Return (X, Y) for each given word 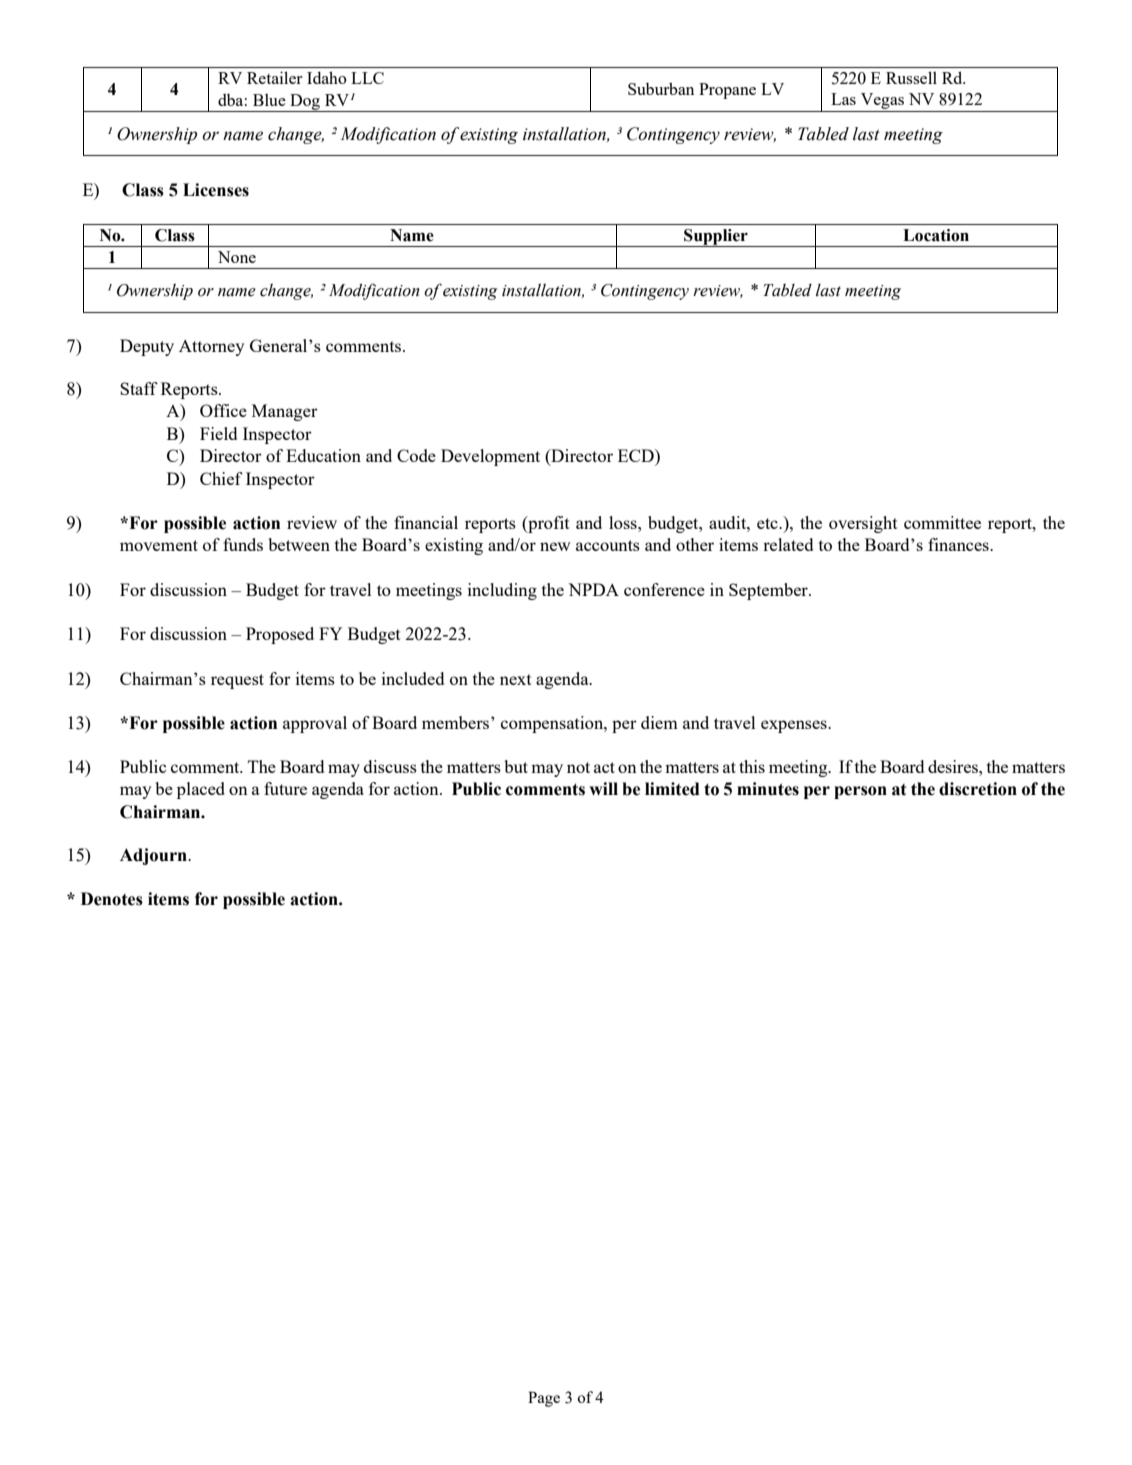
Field (218, 433)
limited (672, 789)
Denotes (112, 899)
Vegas (883, 102)
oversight (863, 524)
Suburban (661, 88)
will (603, 788)
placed (201, 790)
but (516, 766)
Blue (269, 100)
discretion (978, 789)
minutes (768, 789)
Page (544, 1399)
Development (490, 457)
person (860, 792)
